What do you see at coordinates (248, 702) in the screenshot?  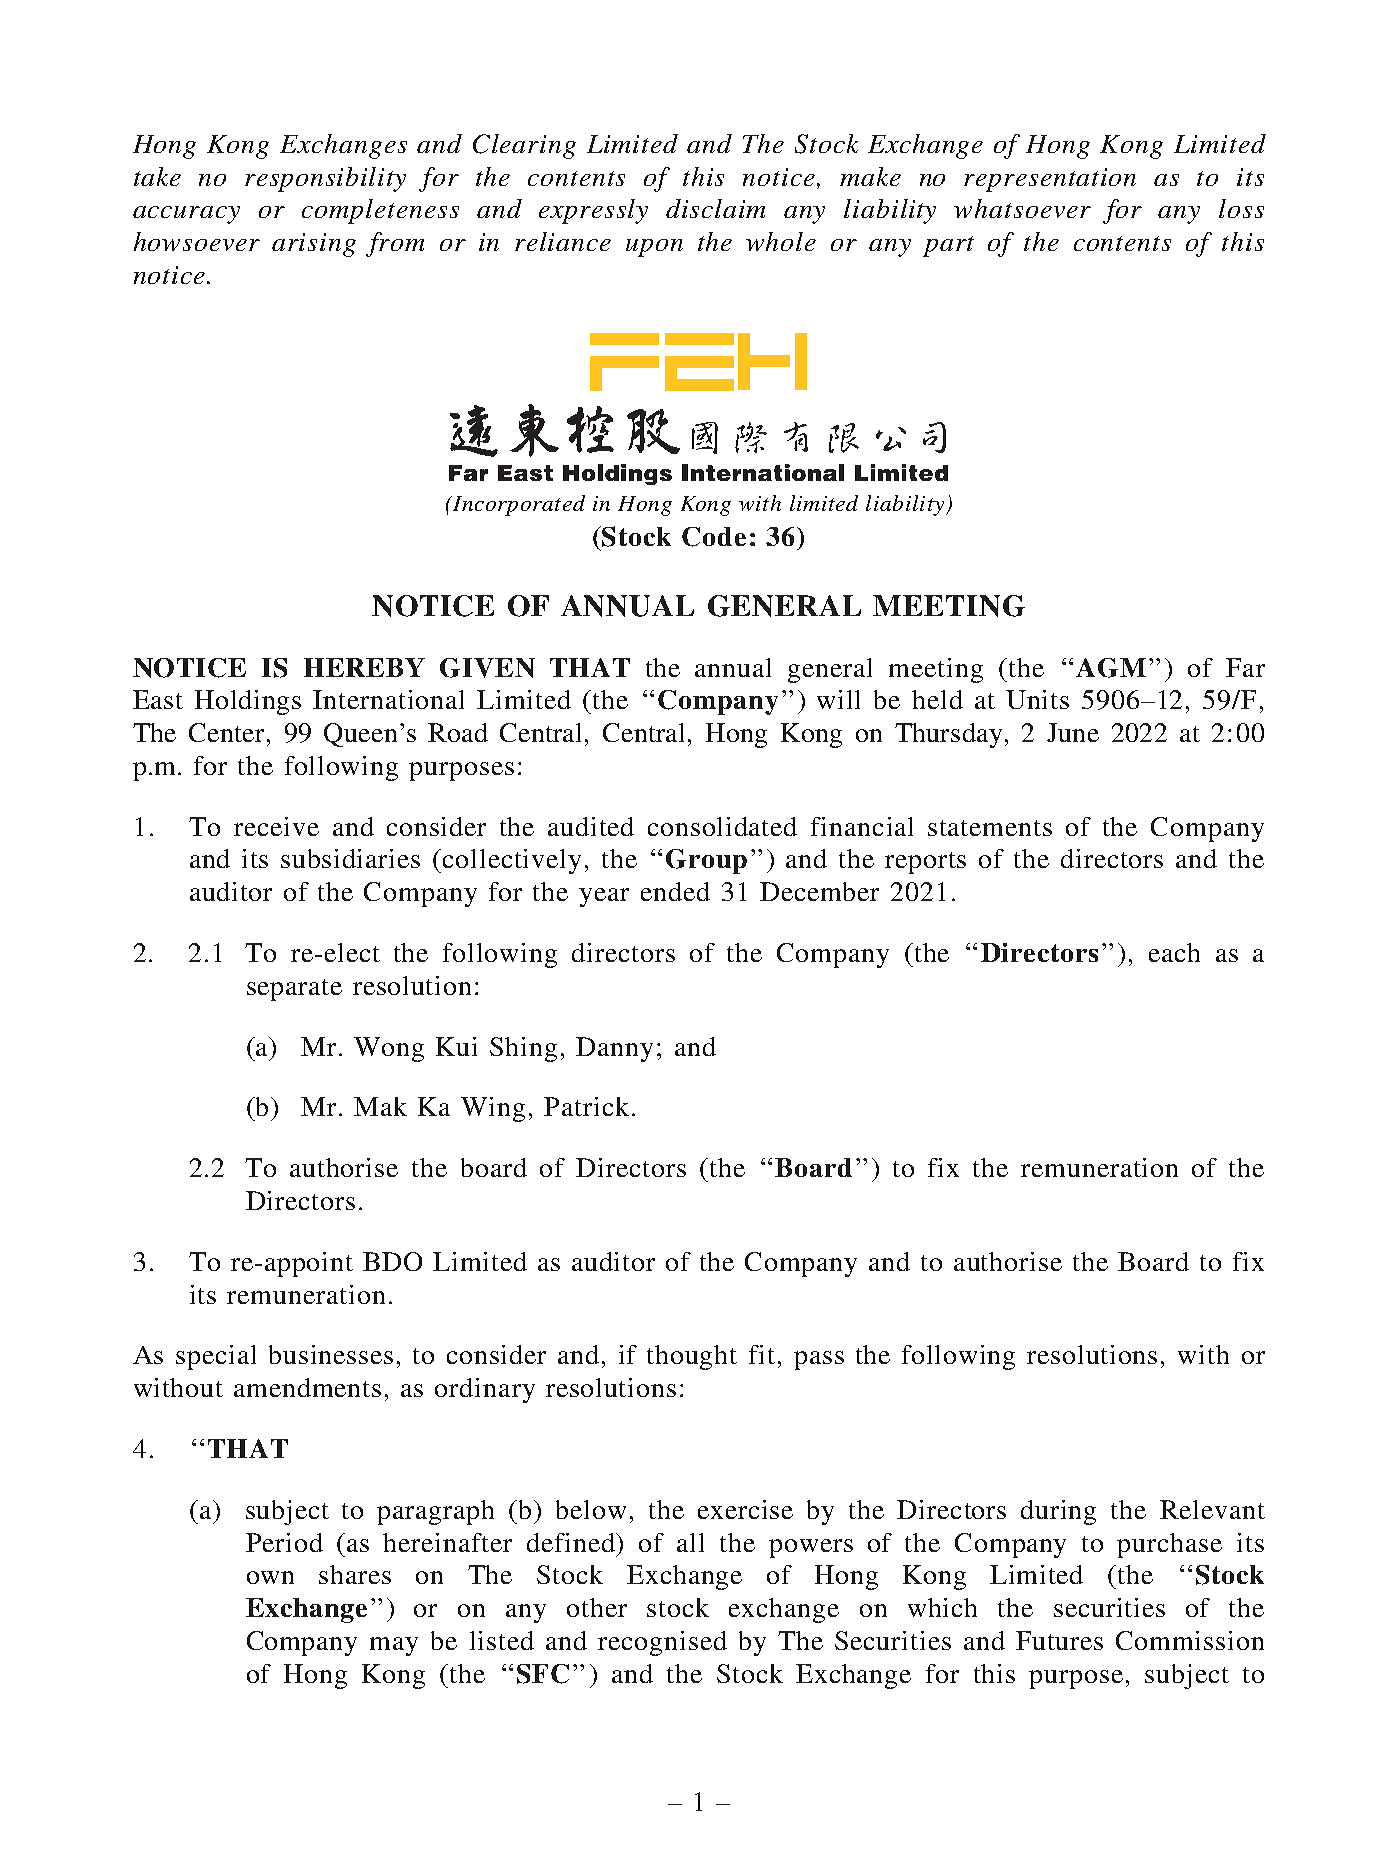 I see `Holdings` at bounding box center [248, 702].
